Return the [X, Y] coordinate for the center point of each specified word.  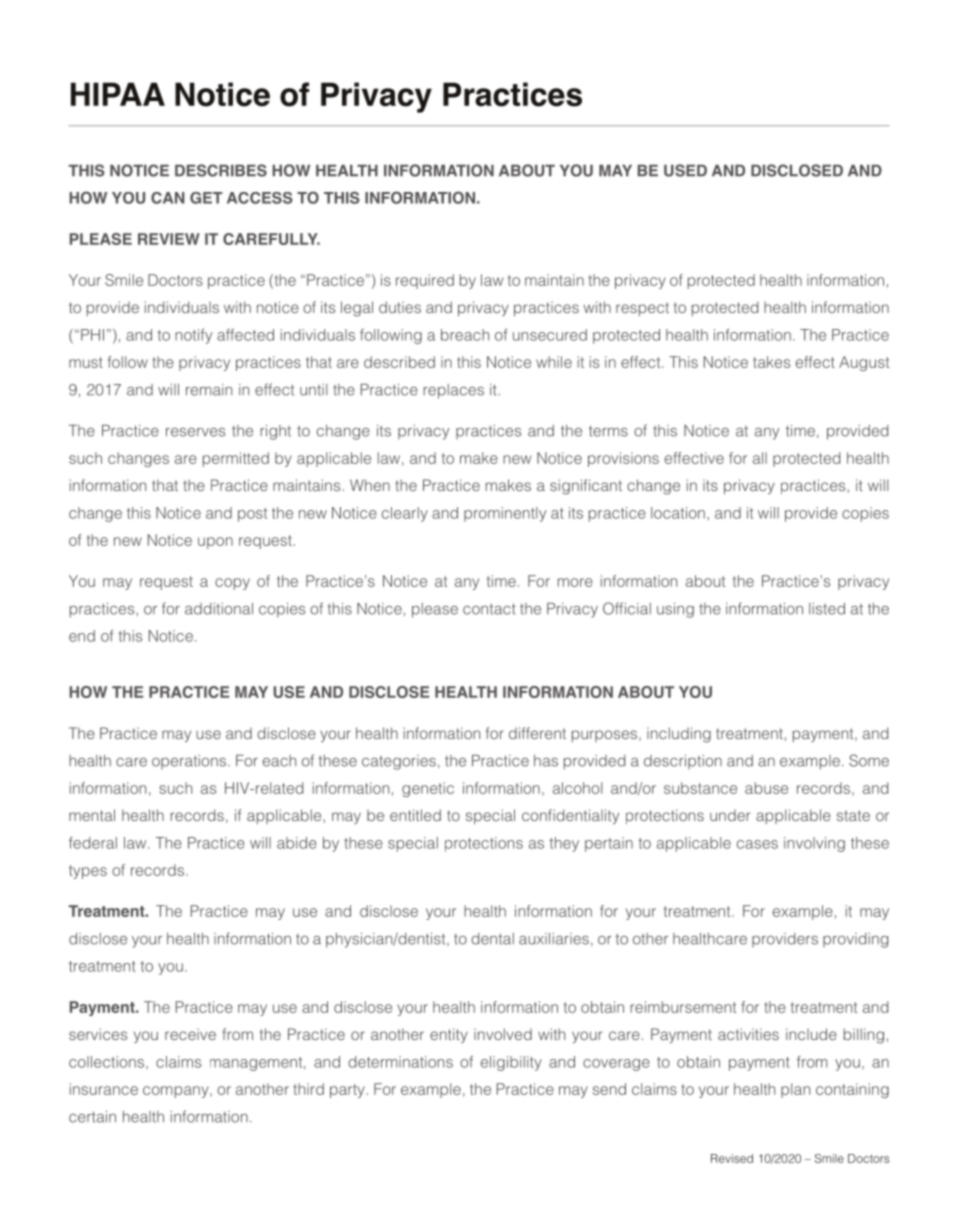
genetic [428, 789]
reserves [195, 432]
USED [685, 170]
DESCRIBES [221, 170]
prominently [505, 514]
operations [190, 762]
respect [642, 309]
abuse [766, 788]
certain [92, 1117]
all [760, 458]
